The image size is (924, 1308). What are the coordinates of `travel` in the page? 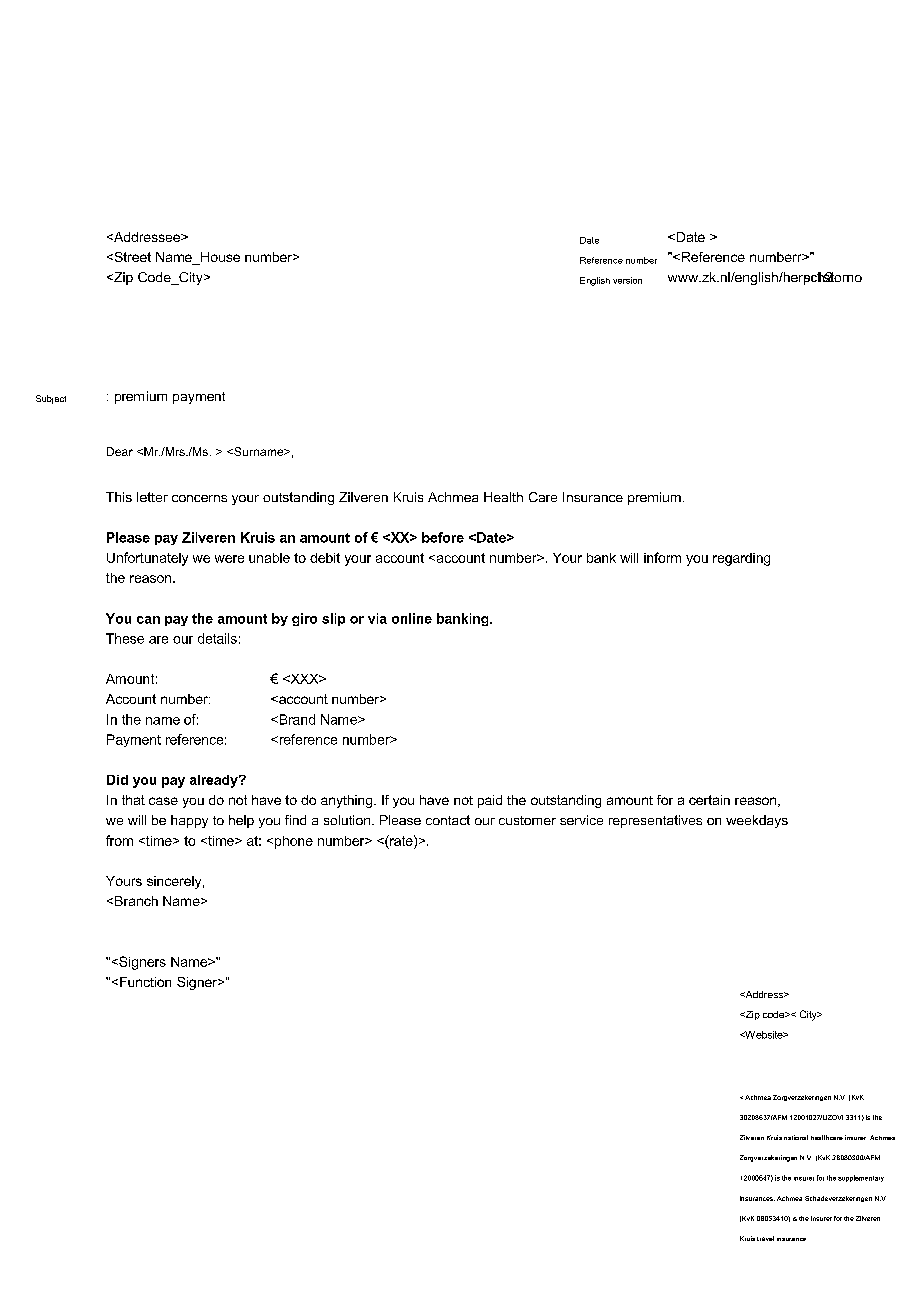 It's located at (765, 1238).
